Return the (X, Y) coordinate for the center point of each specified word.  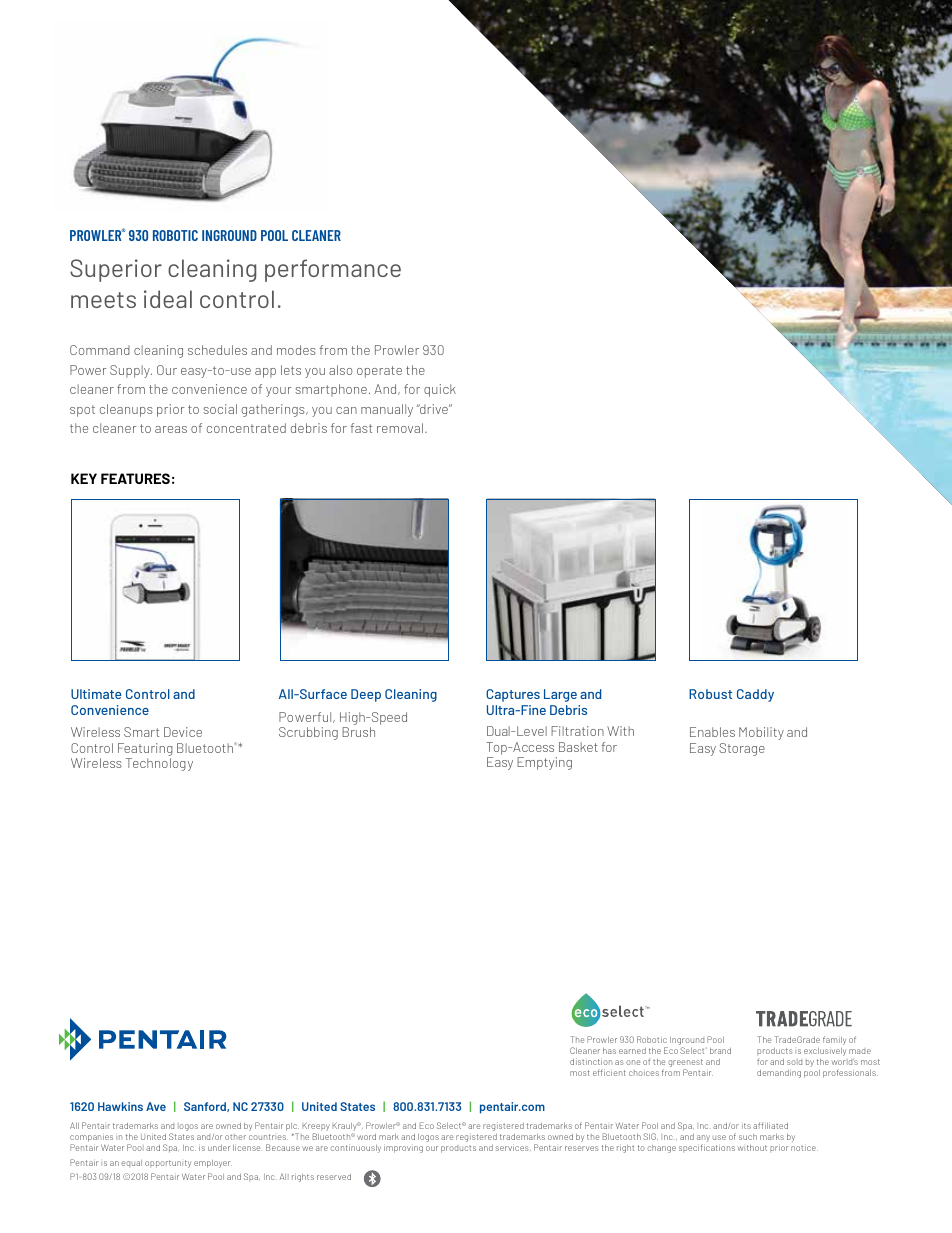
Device (183, 732)
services (513, 1148)
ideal (168, 299)
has (609, 1051)
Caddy (755, 695)
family (834, 1040)
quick (440, 390)
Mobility (761, 733)
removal (400, 428)
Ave (156, 1106)
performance (333, 270)
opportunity (168, 1164)
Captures (513, 695)
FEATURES (135, 478)
